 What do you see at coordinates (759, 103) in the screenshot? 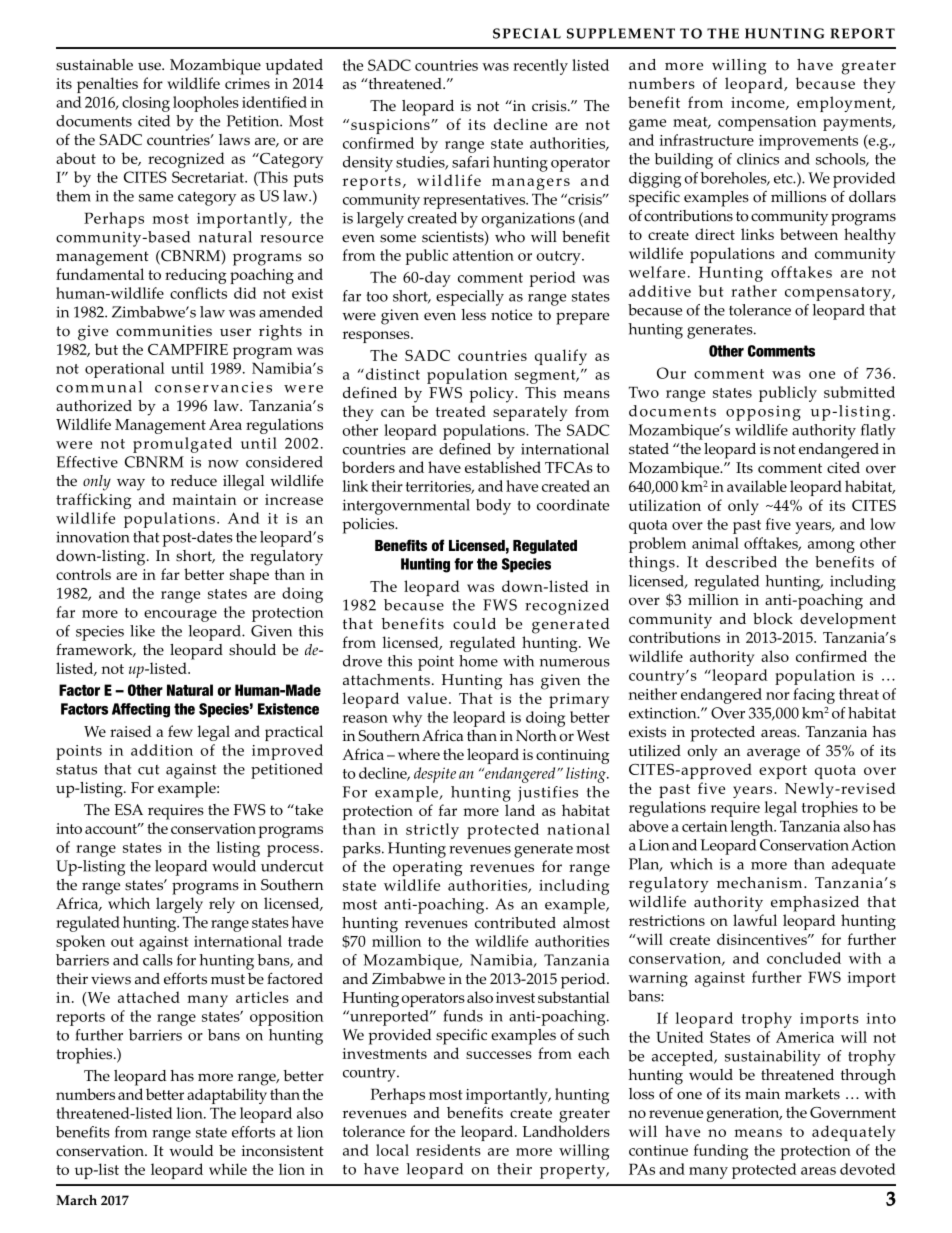
I see `income` at bounding box center [759, 103].
